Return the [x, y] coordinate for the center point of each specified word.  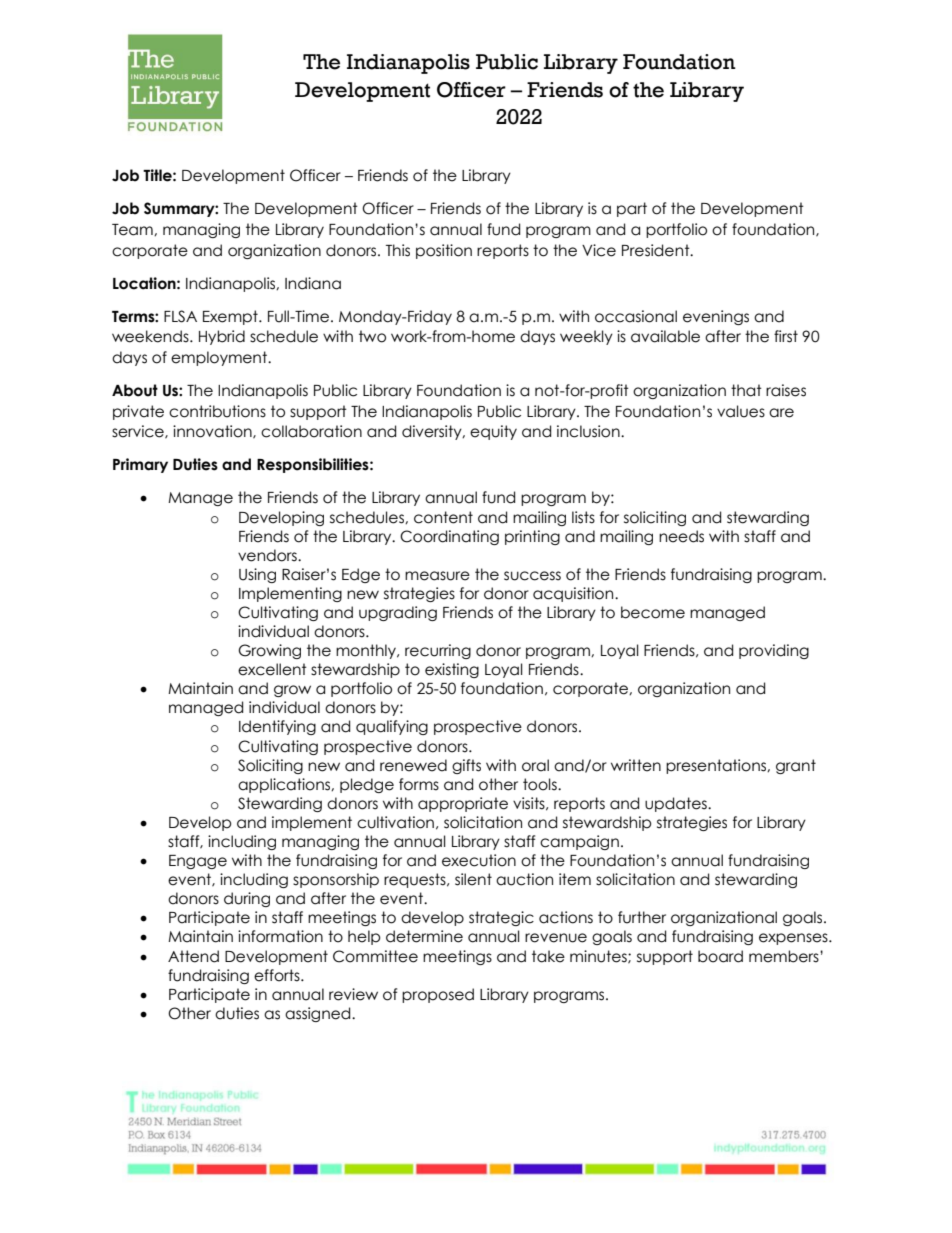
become [653, 612]
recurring [438, 651]
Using [257, 575]
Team [133, 230]
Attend [193, 956]
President [657, 250]
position [444, 251]
